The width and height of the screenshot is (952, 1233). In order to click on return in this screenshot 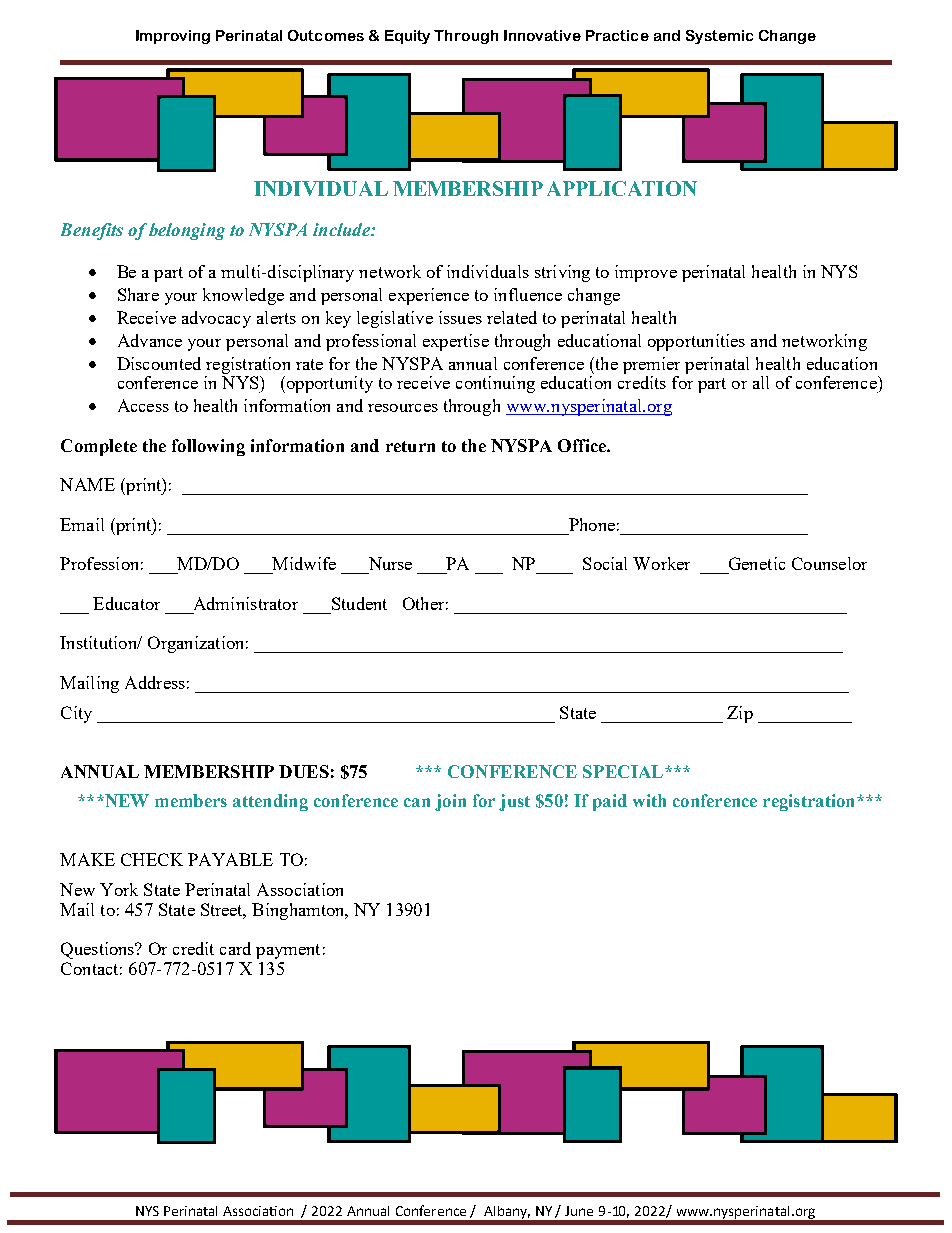, I will do `click(410, 446)`.
